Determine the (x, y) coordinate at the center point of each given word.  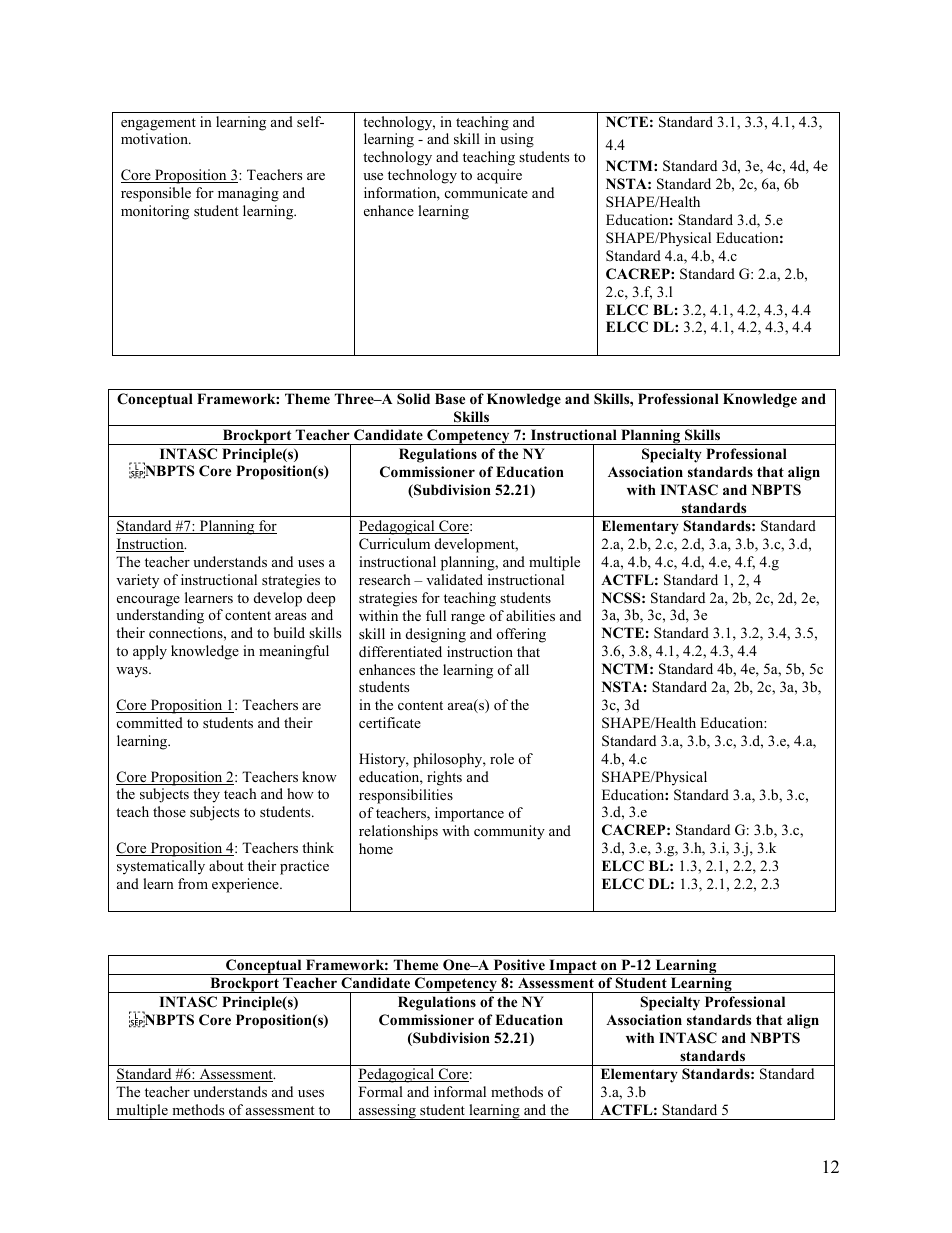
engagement (158, 124)
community (509, 832)
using (517, 140)
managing (248, 194)
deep (321, 599)
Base (450, 398)
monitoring (155, 212)
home (376, 848)
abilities (530, 615)
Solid (413, 399)
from (193, 883)
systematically (161, 867)
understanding (160, 616)
